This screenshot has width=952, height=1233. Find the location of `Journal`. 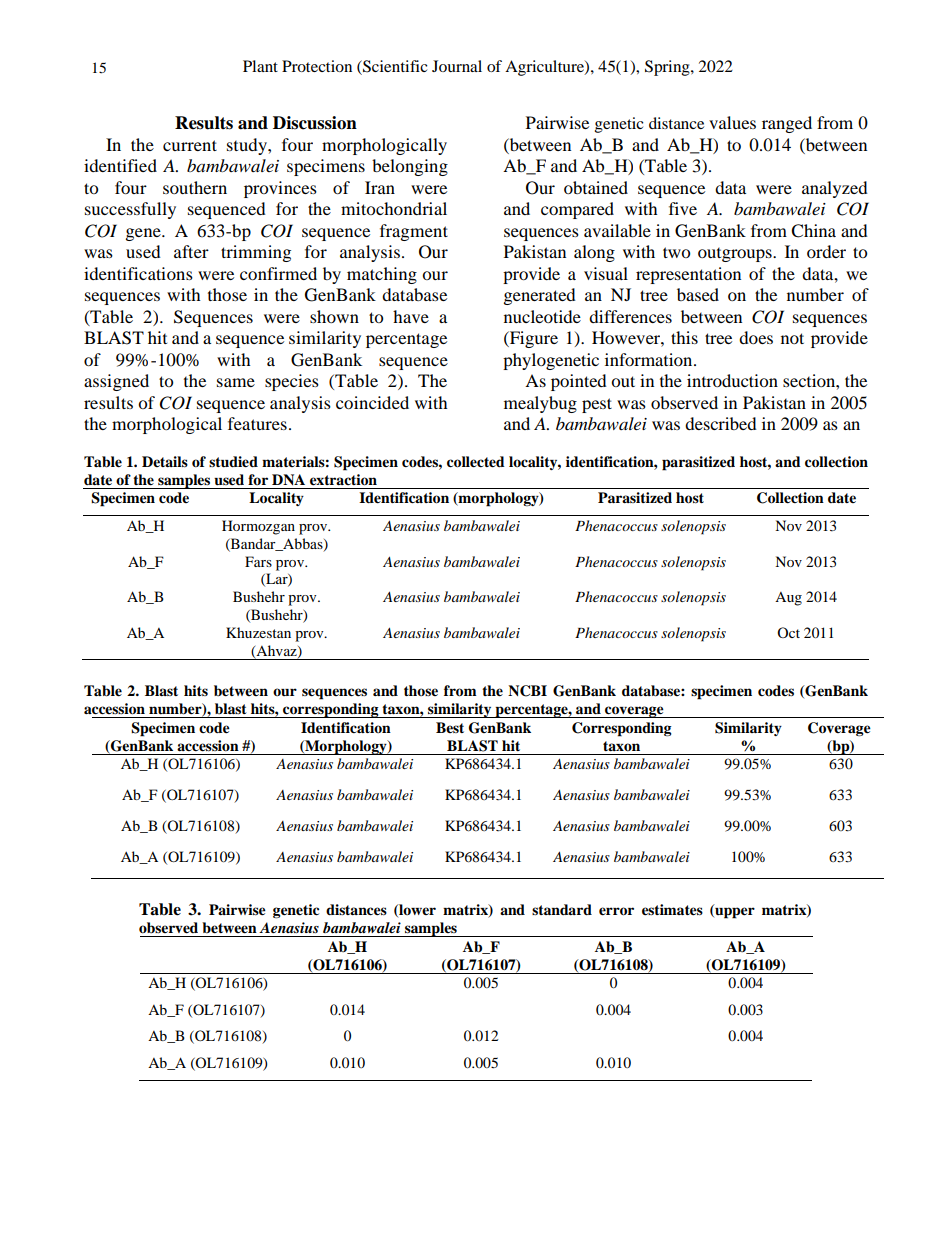

Journal is located at coordinates (457, 66).
